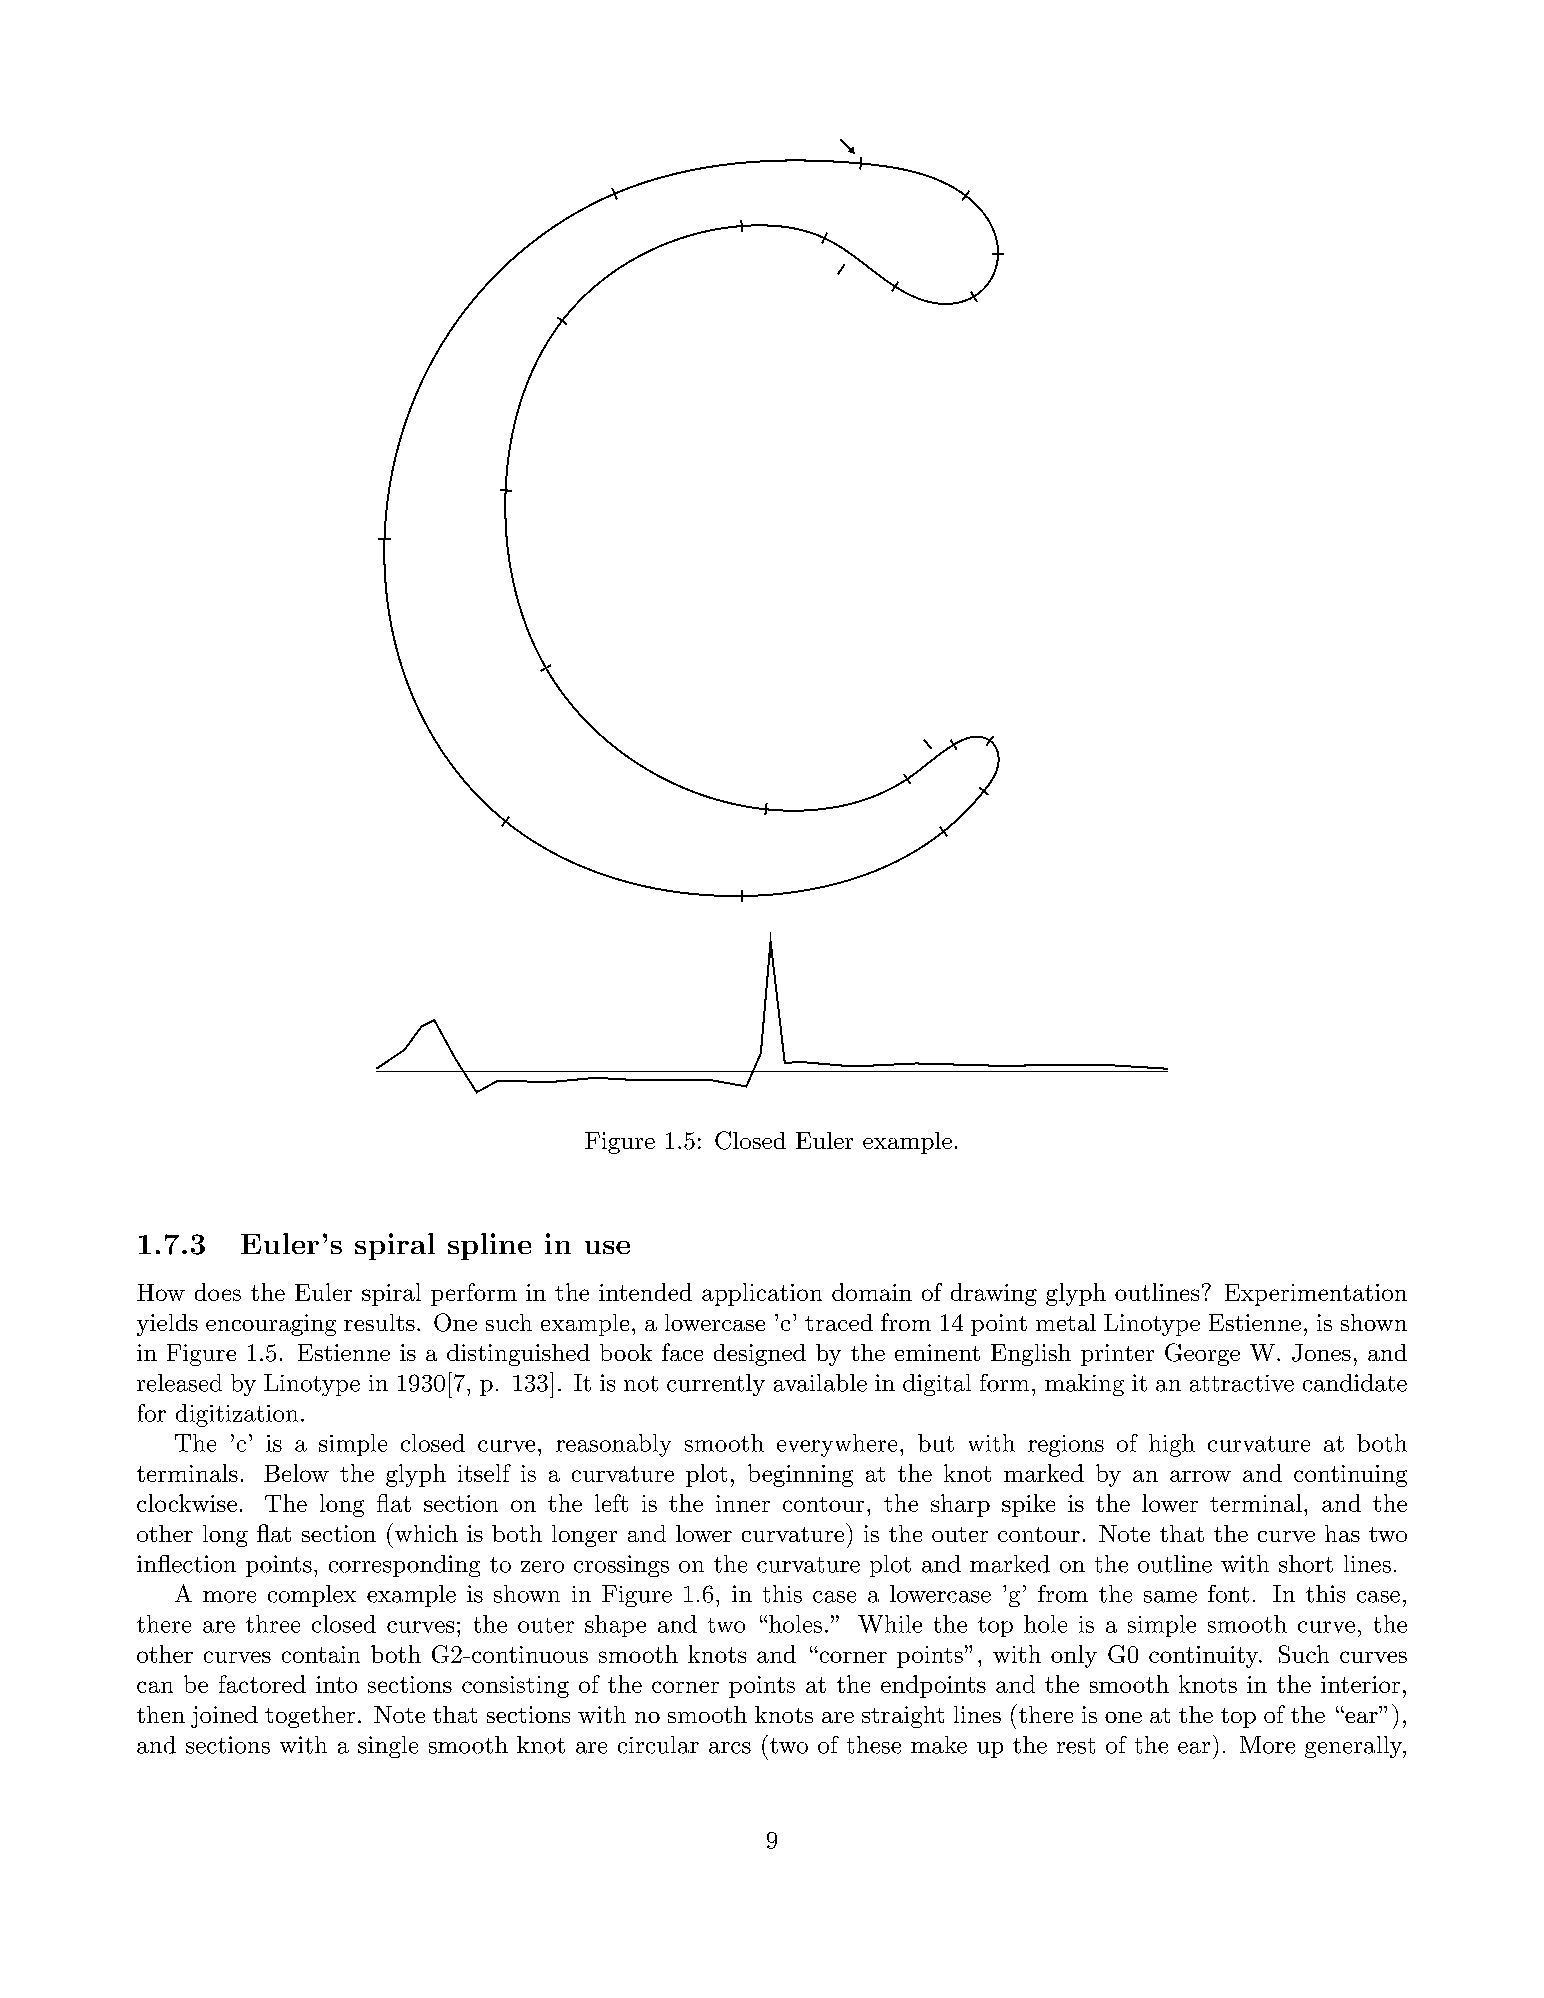  I want to click on everywhere, so click(837, 1445).
